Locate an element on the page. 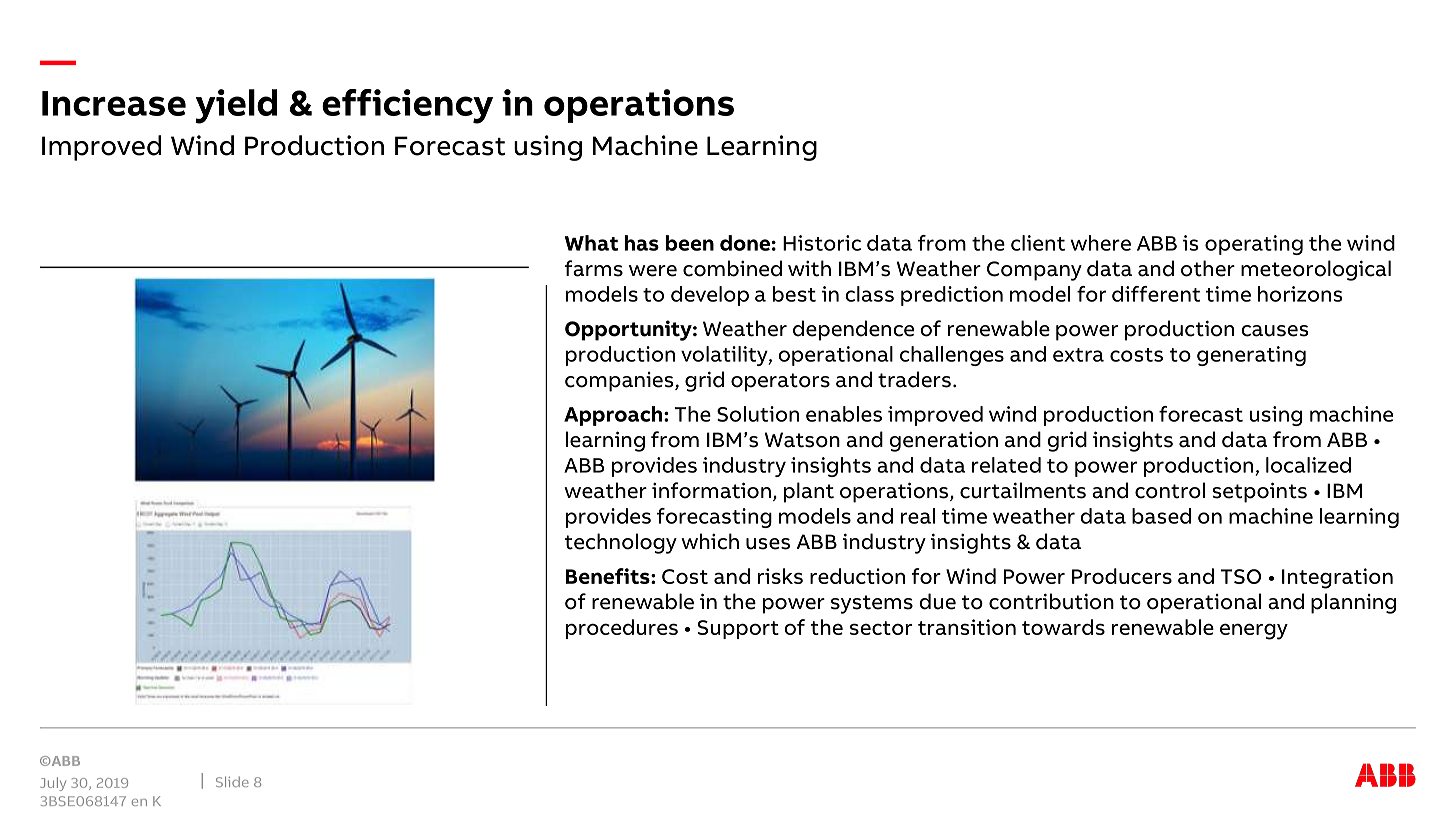  different is located at coordinates (1156, 294).
